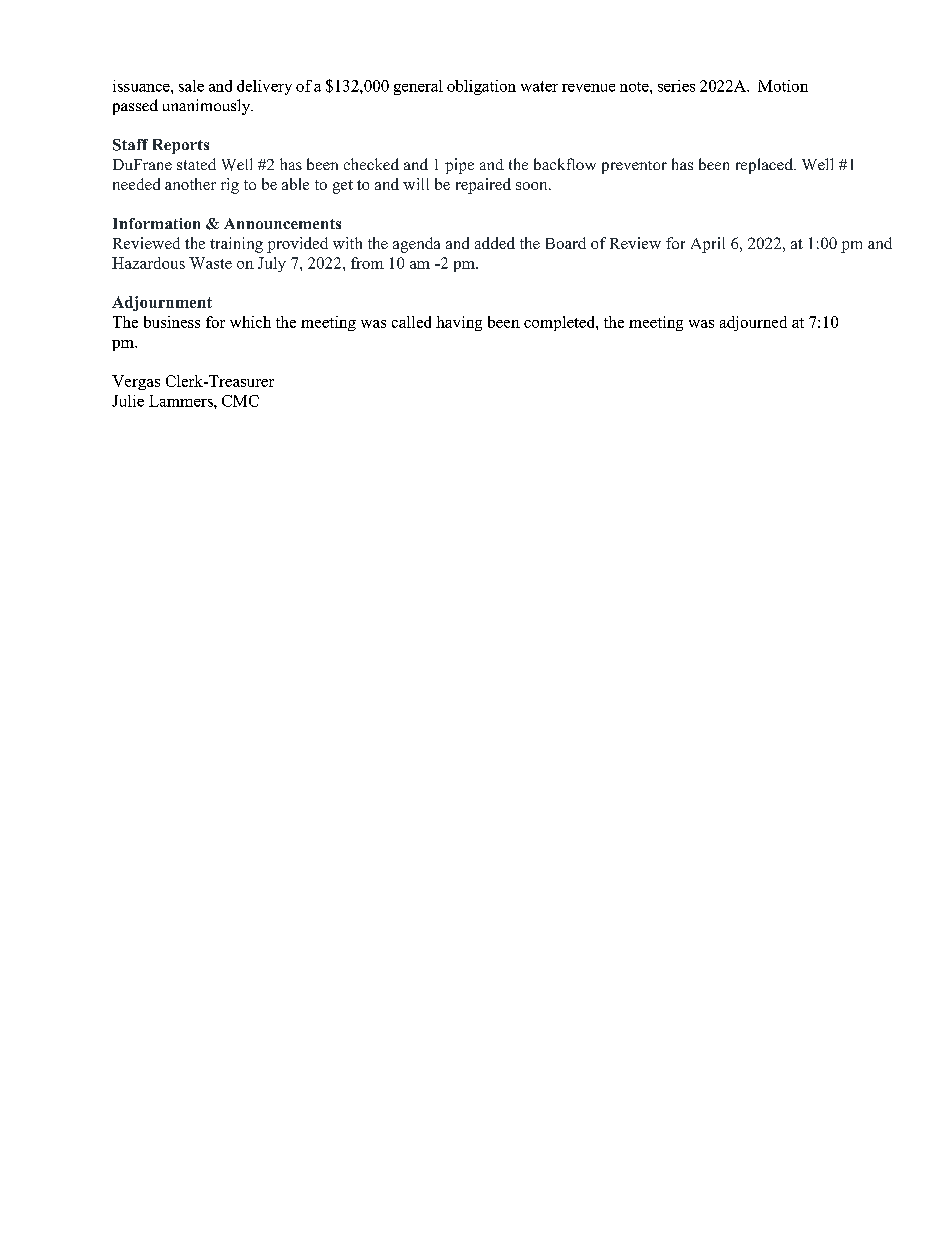 This page has width=952, height=1233. I want to click on stated, so click(196, 164).
